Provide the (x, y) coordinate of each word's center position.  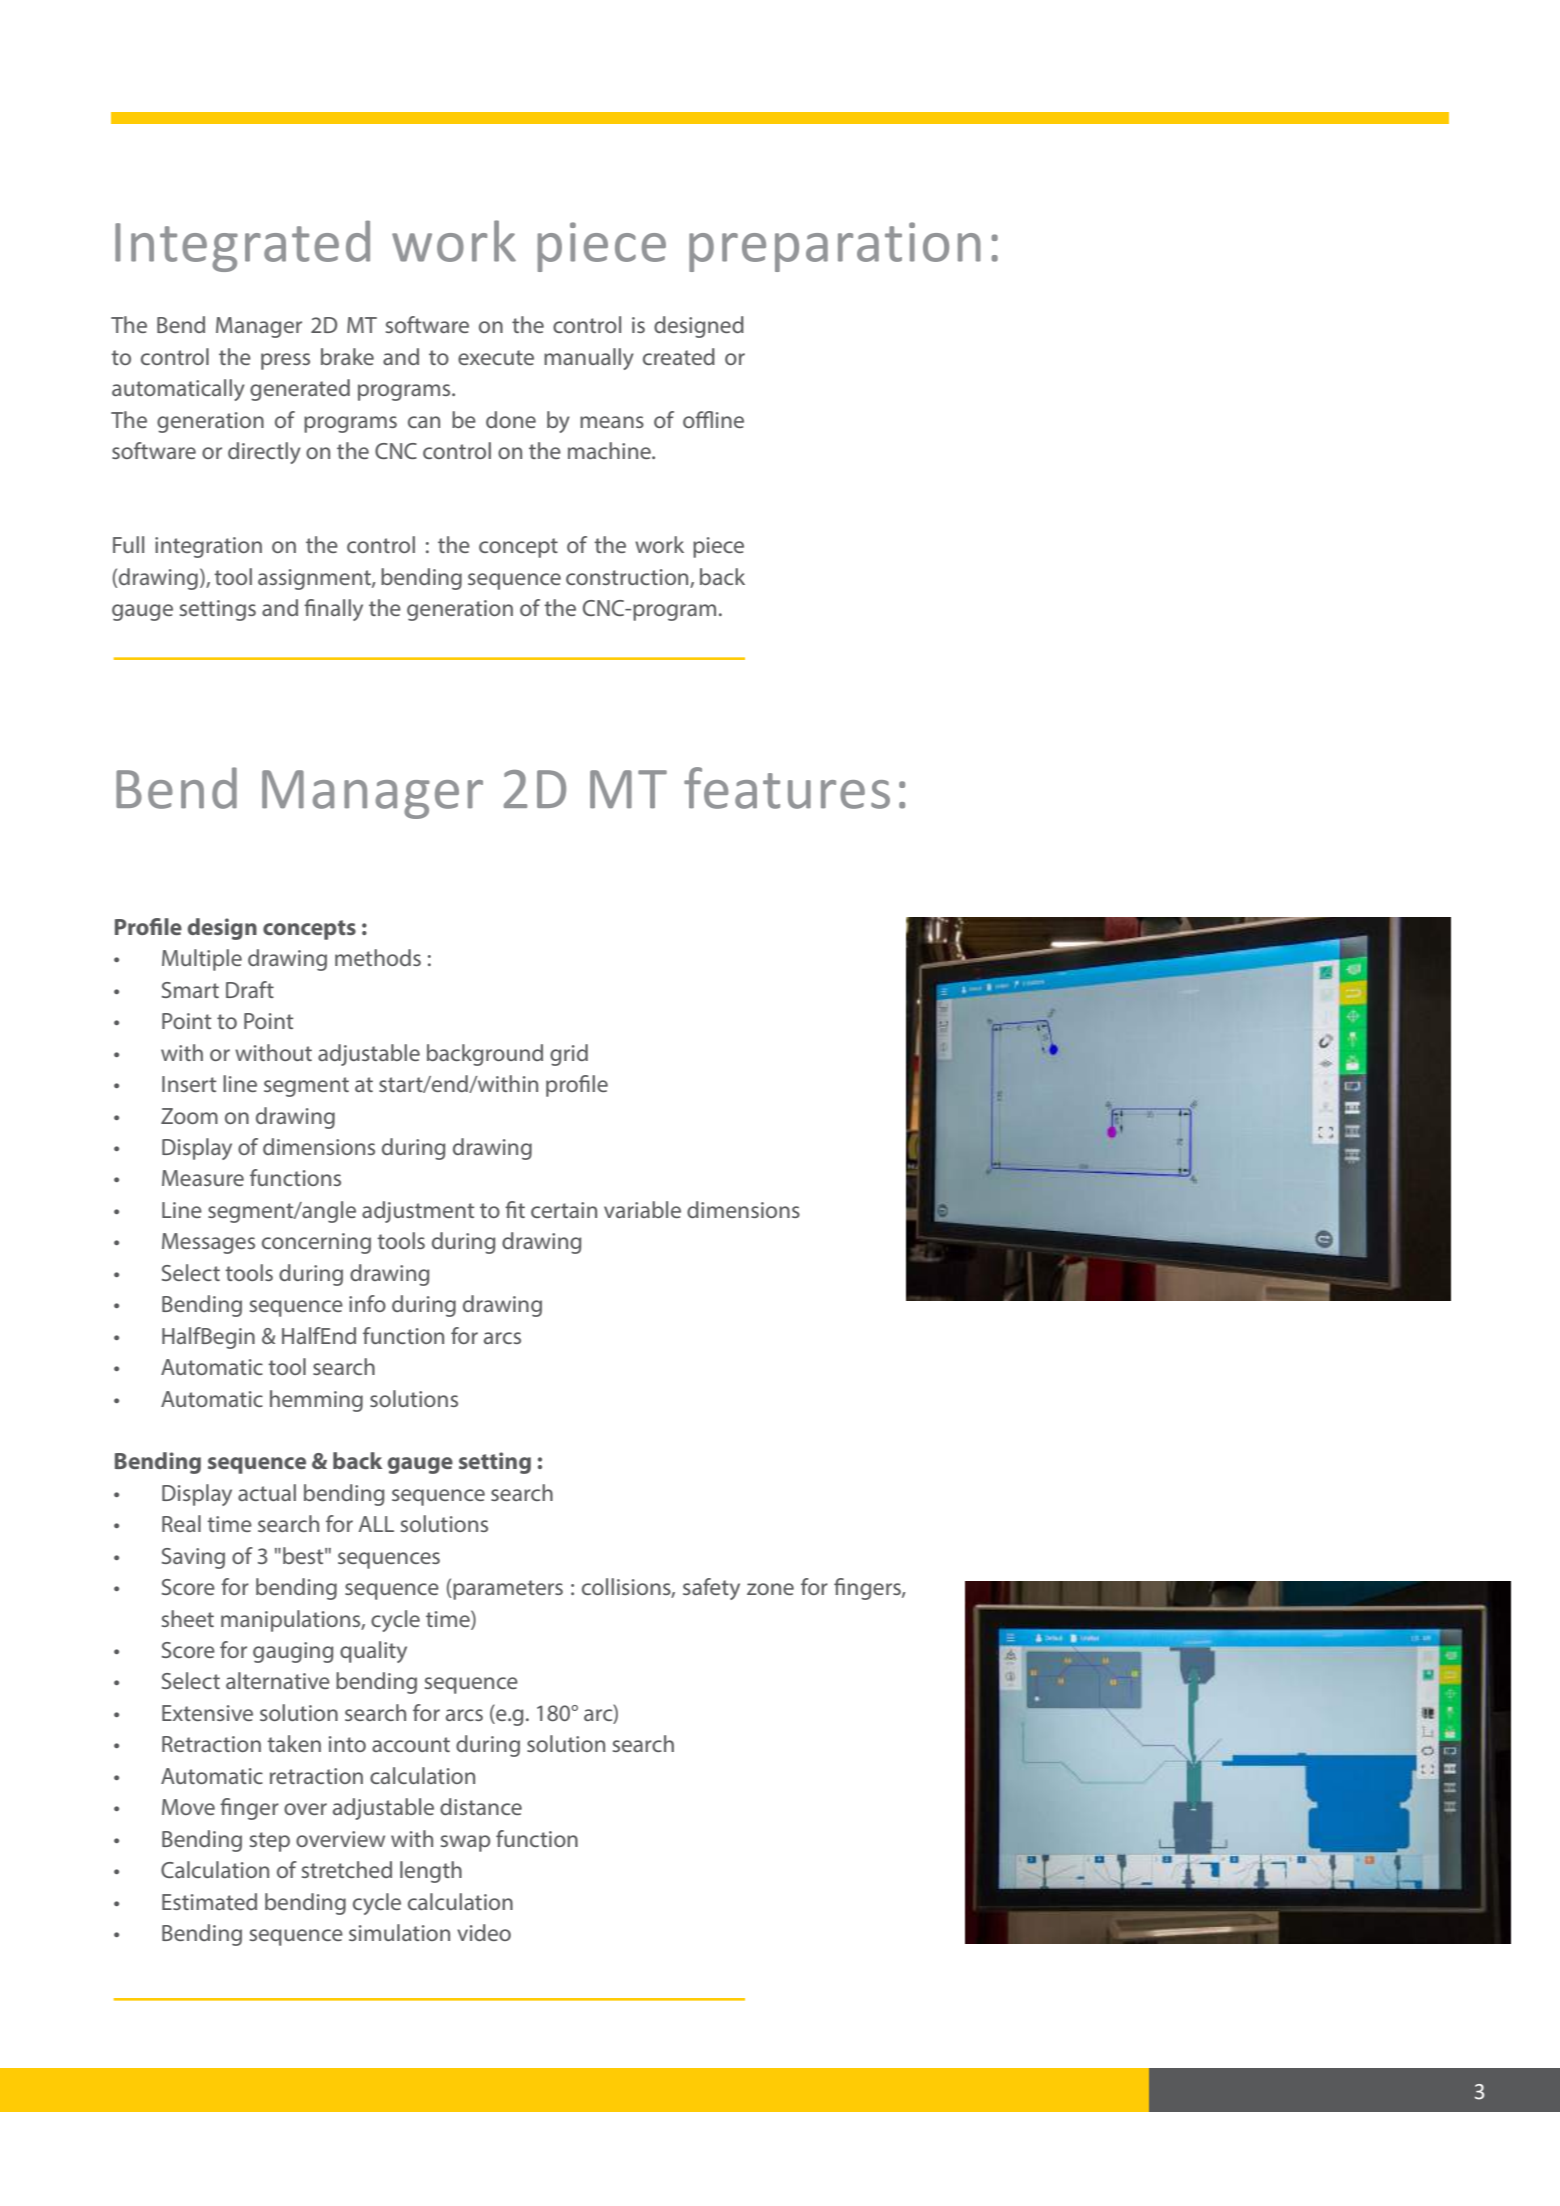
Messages (208, 1243)
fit (515, 1209)
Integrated (242, 246)
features (787, 788)
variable (642, 1209)
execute (496, 357)
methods (378, 957)
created (679, 356)
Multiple (202, 960)
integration (208, 547)
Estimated (209, 1901)
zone (770, 1589)
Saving (193, 1558)
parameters (507, 1590)
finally (333, 610)
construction (628, 578)
